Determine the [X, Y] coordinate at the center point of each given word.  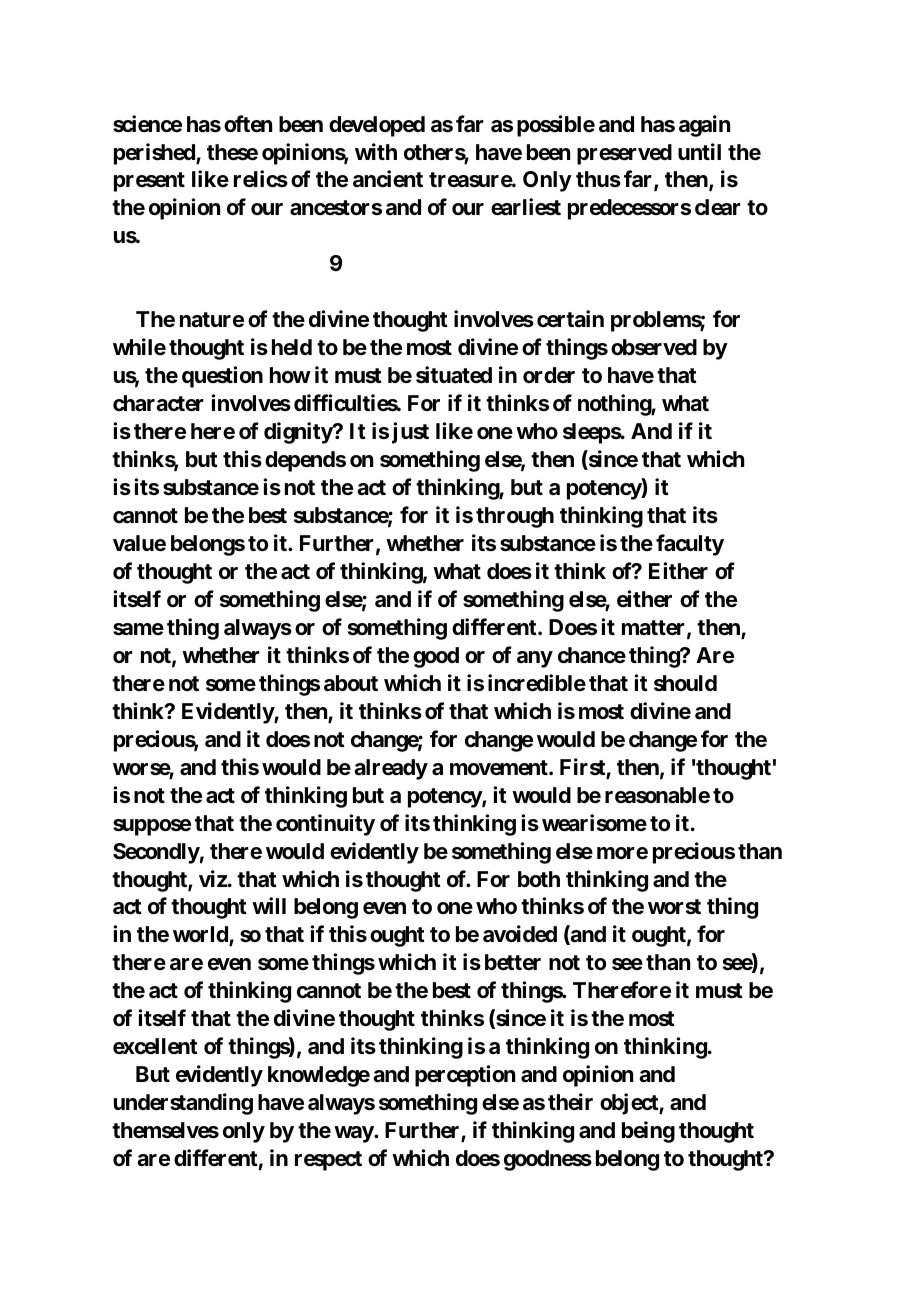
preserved [624, 154]
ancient [388, 179]
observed [654, 347]
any [535, 659]
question [222, 377]
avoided [520, 934]
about [351, 683]
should [685, 683]
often [248, 123]
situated [454, 375]
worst [674, 907]
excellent [155, 1046]
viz [213, 878]
